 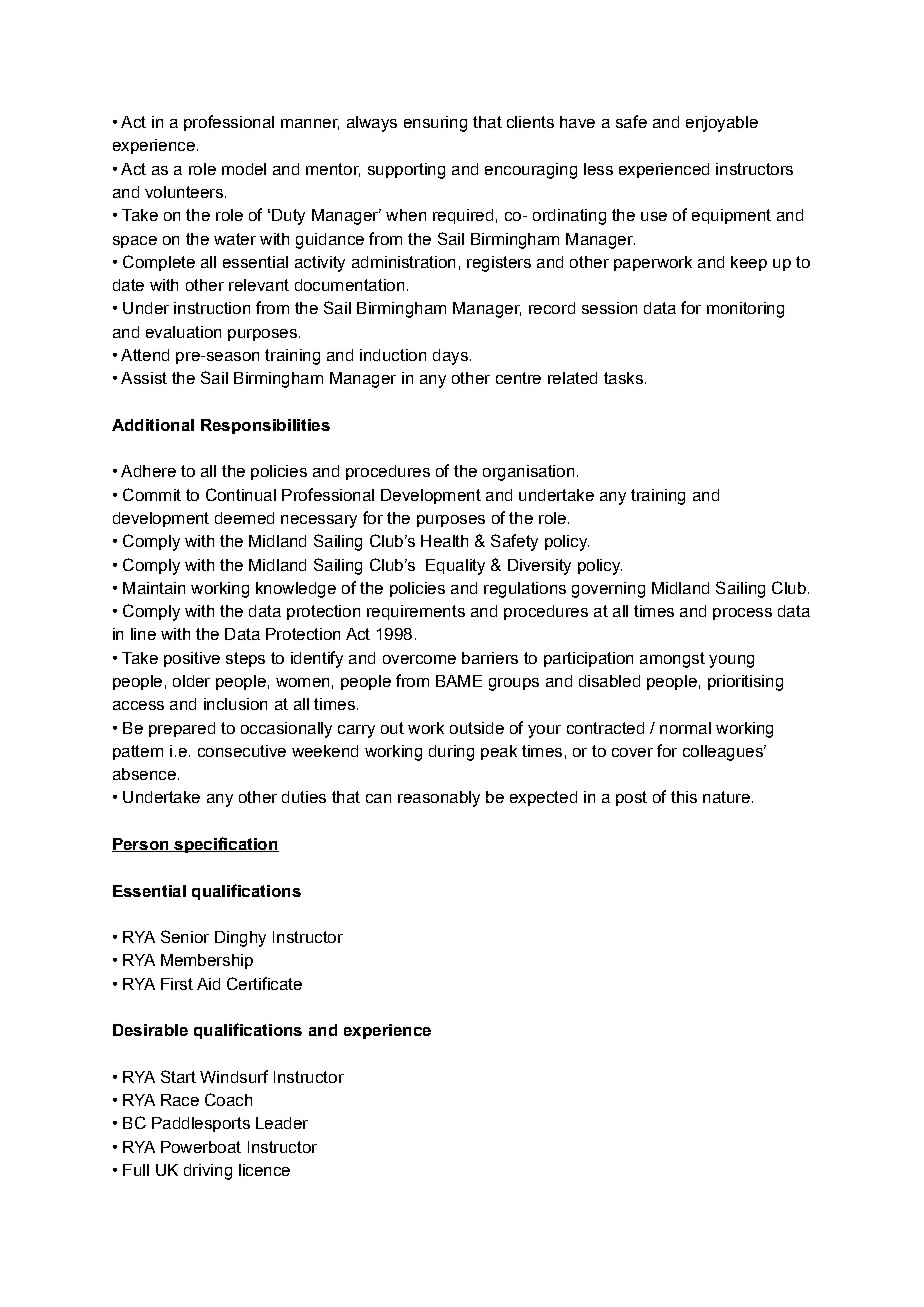 What do you see at coordinates (439, 799) in the page?
I see `reasonably` at bounding box center [439, 799].
